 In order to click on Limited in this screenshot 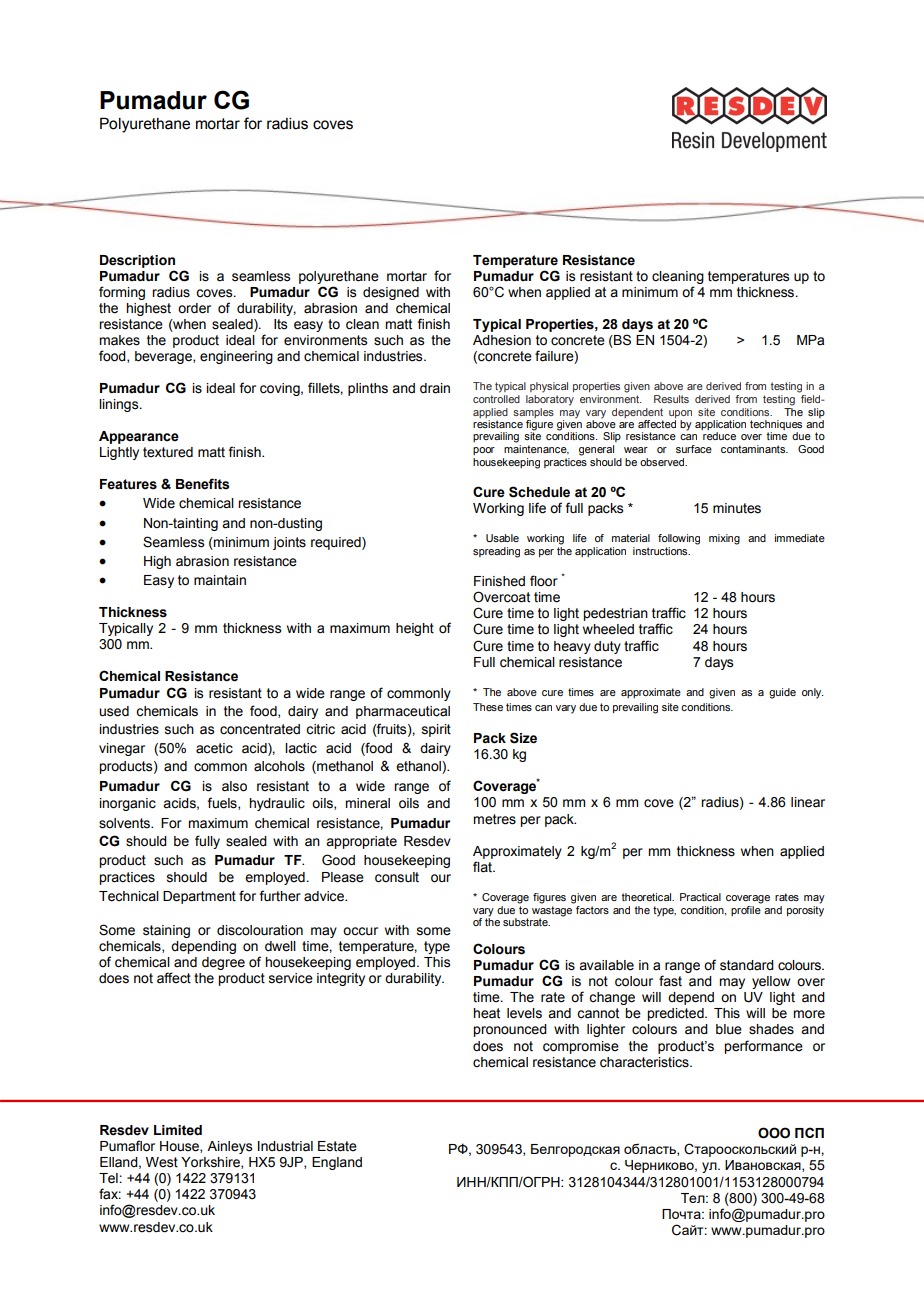, I will do `click(178, 1130)`.
